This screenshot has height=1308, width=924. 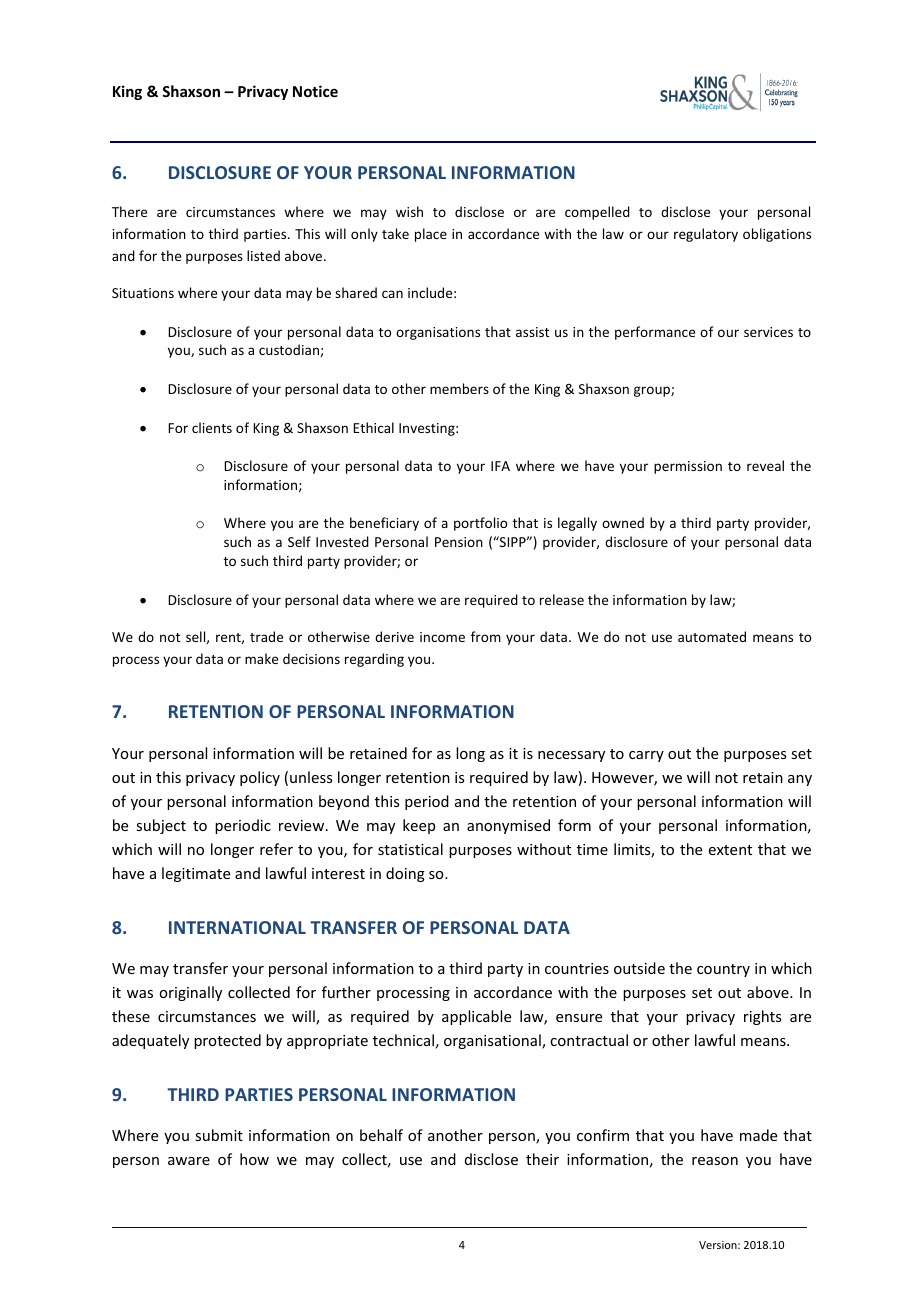 What do you see at coordinates (315, 91) in the screenshot?
I see `Notice` at bounding box center [315, 91].
